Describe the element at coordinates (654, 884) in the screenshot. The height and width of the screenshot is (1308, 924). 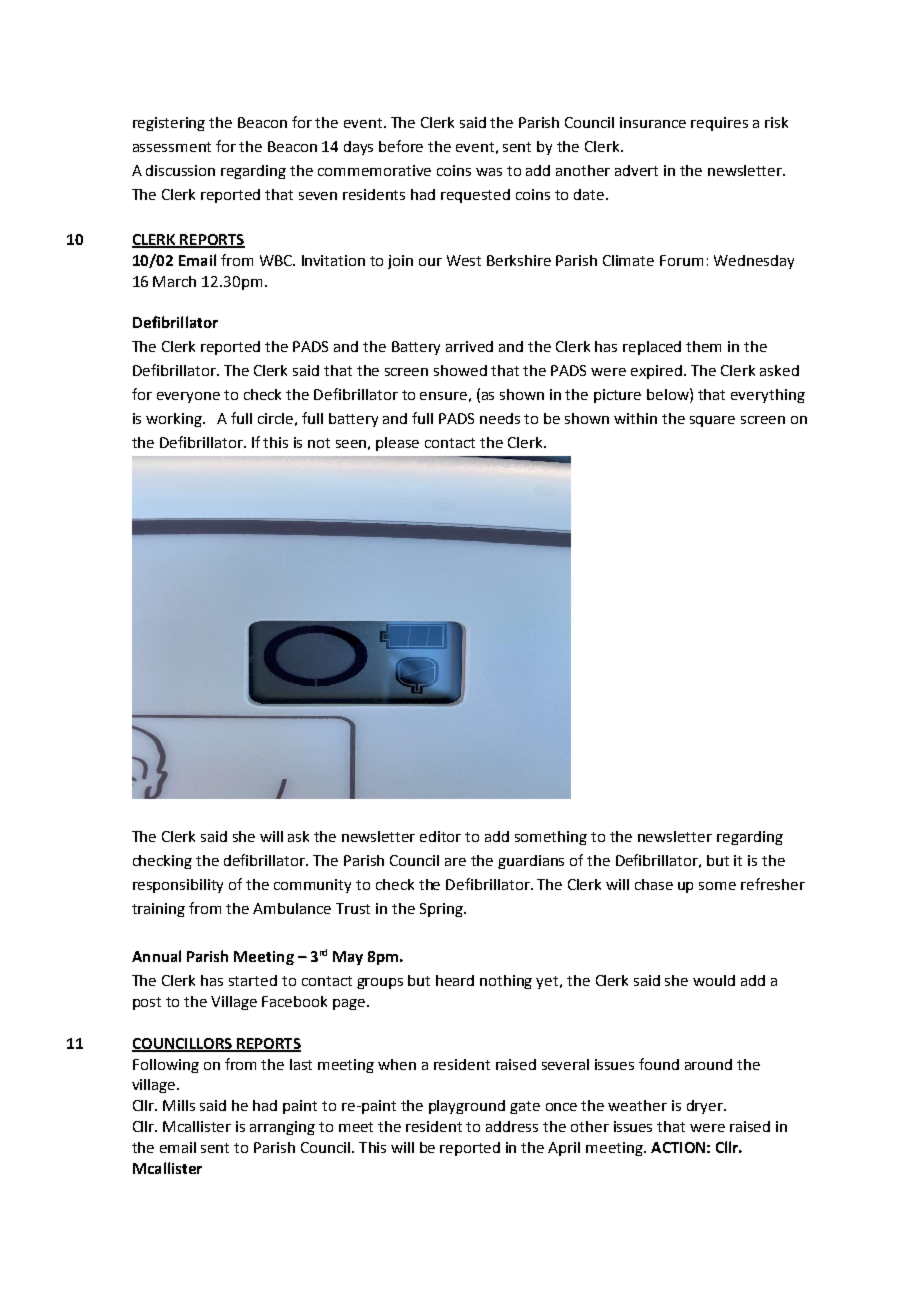
I see `chase` at that location.
